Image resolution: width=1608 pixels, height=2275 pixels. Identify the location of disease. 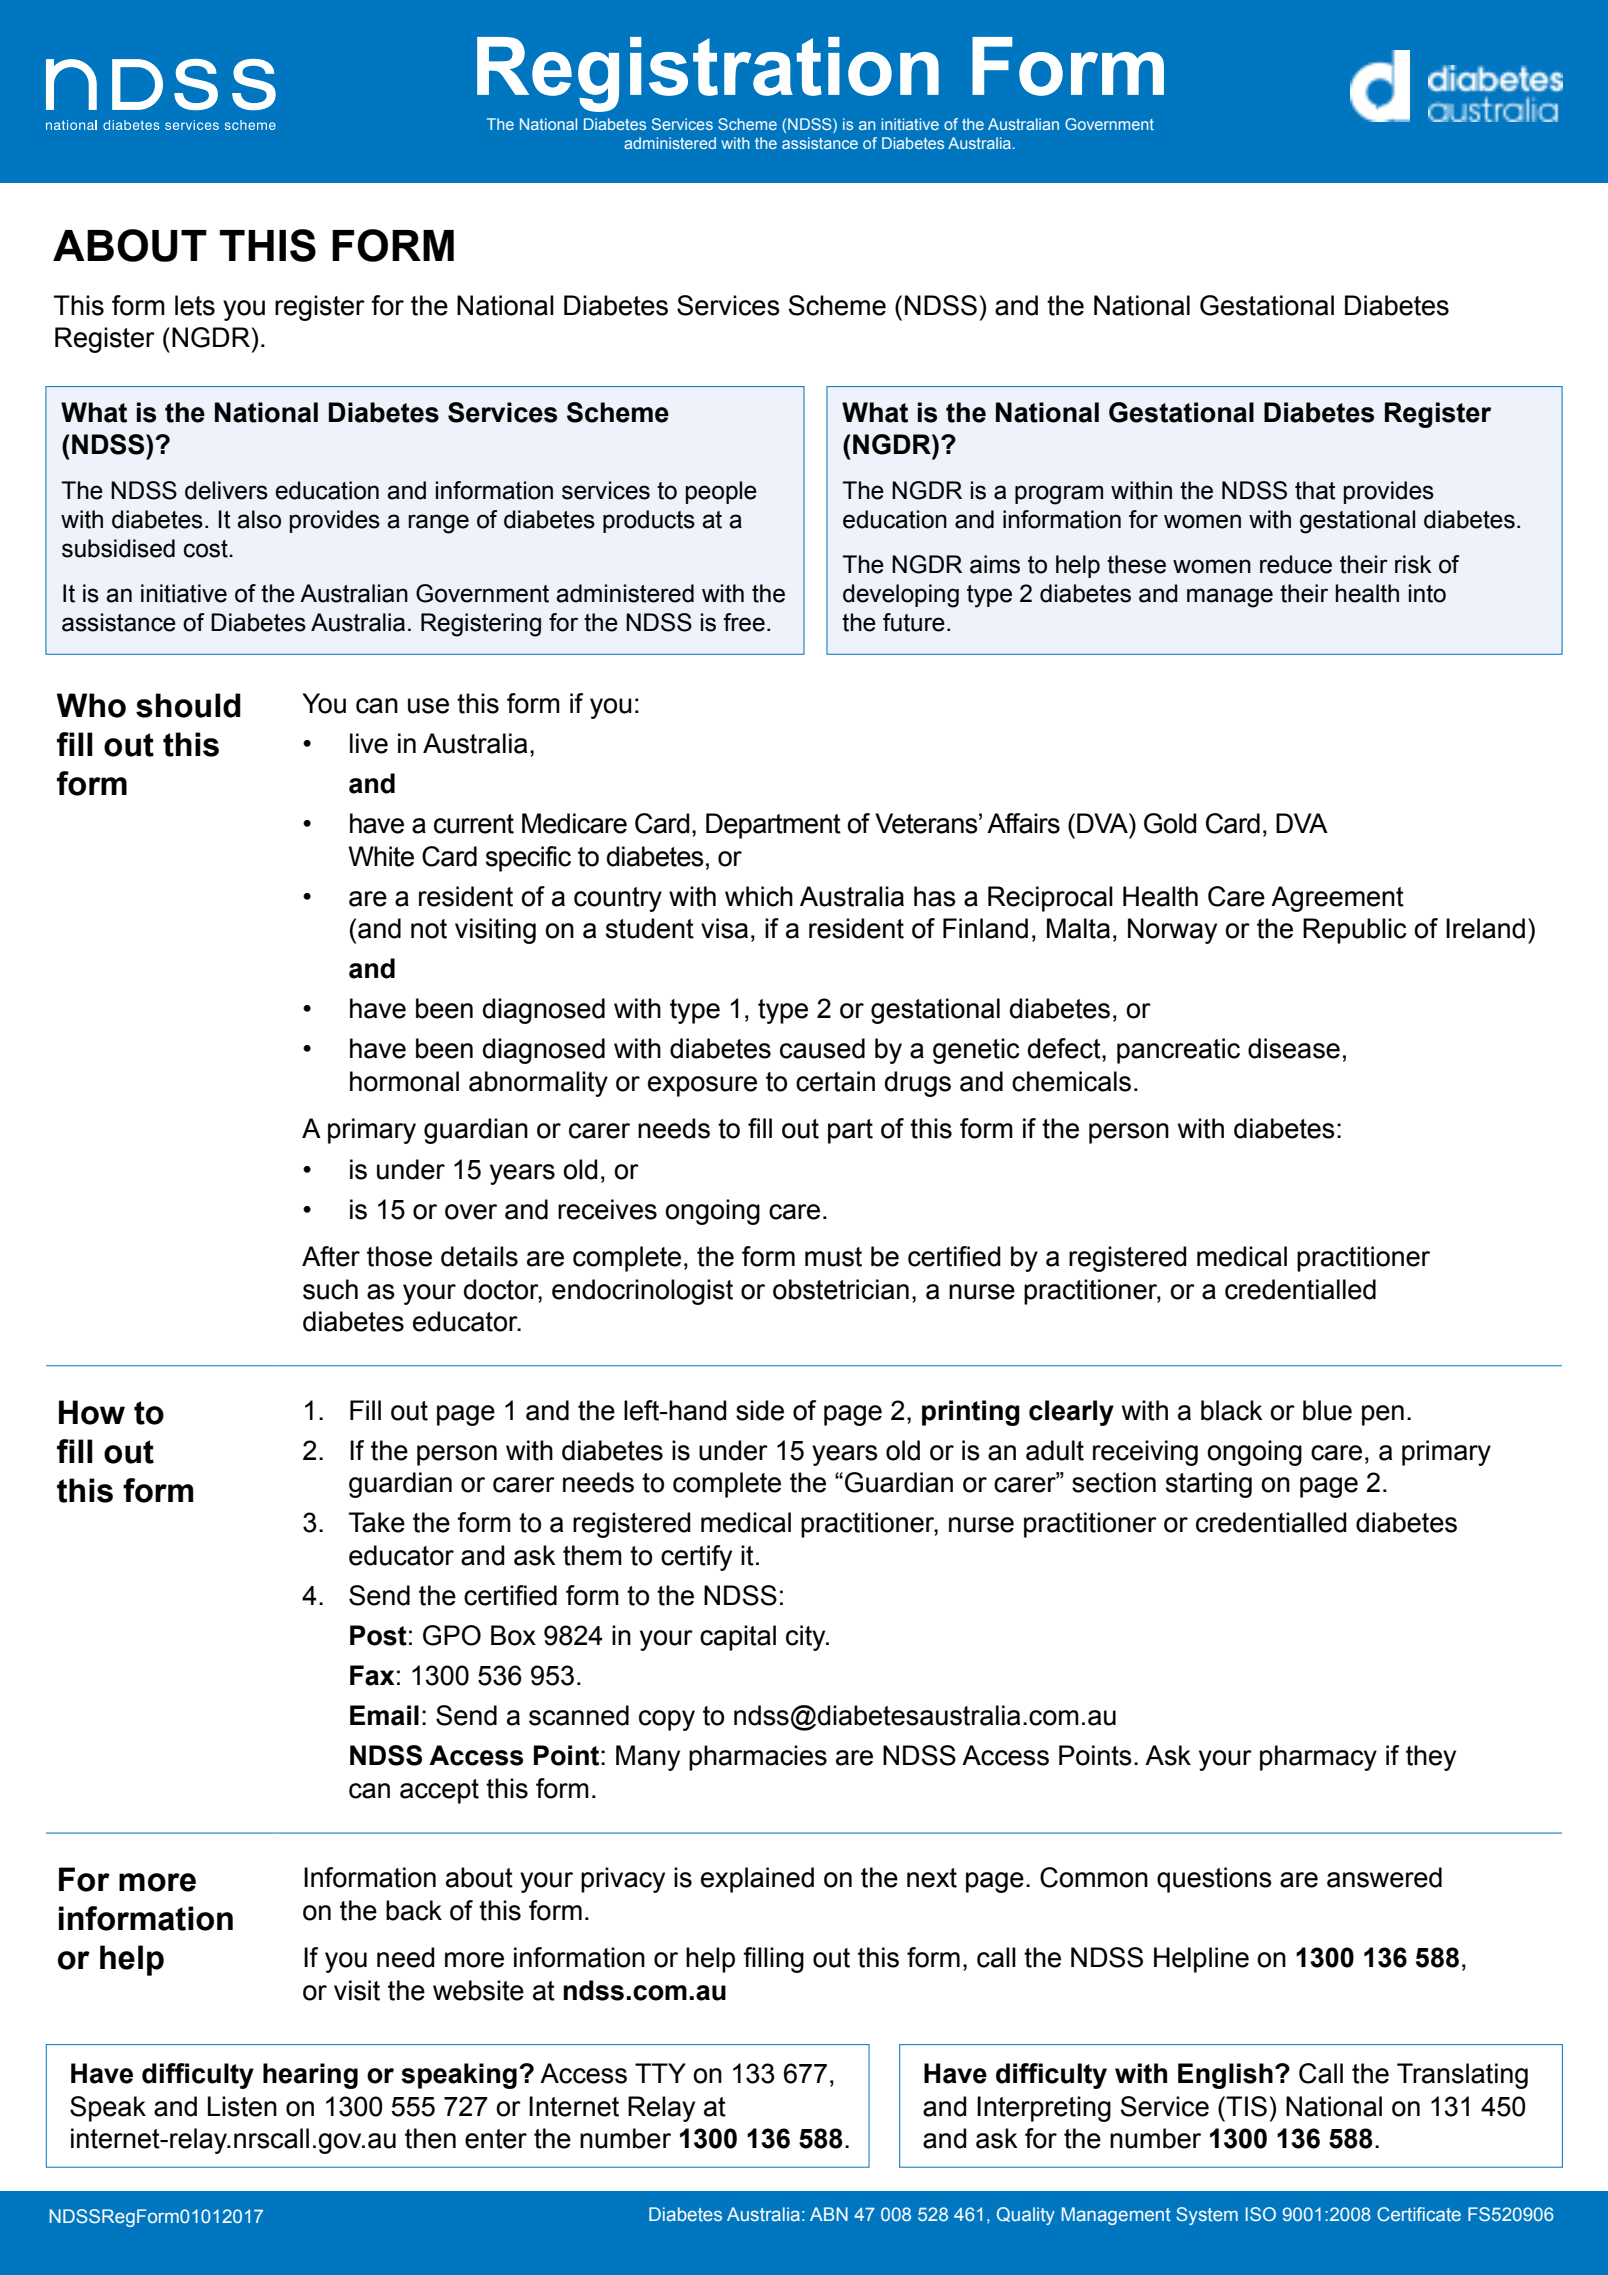
(1294, 1048).
